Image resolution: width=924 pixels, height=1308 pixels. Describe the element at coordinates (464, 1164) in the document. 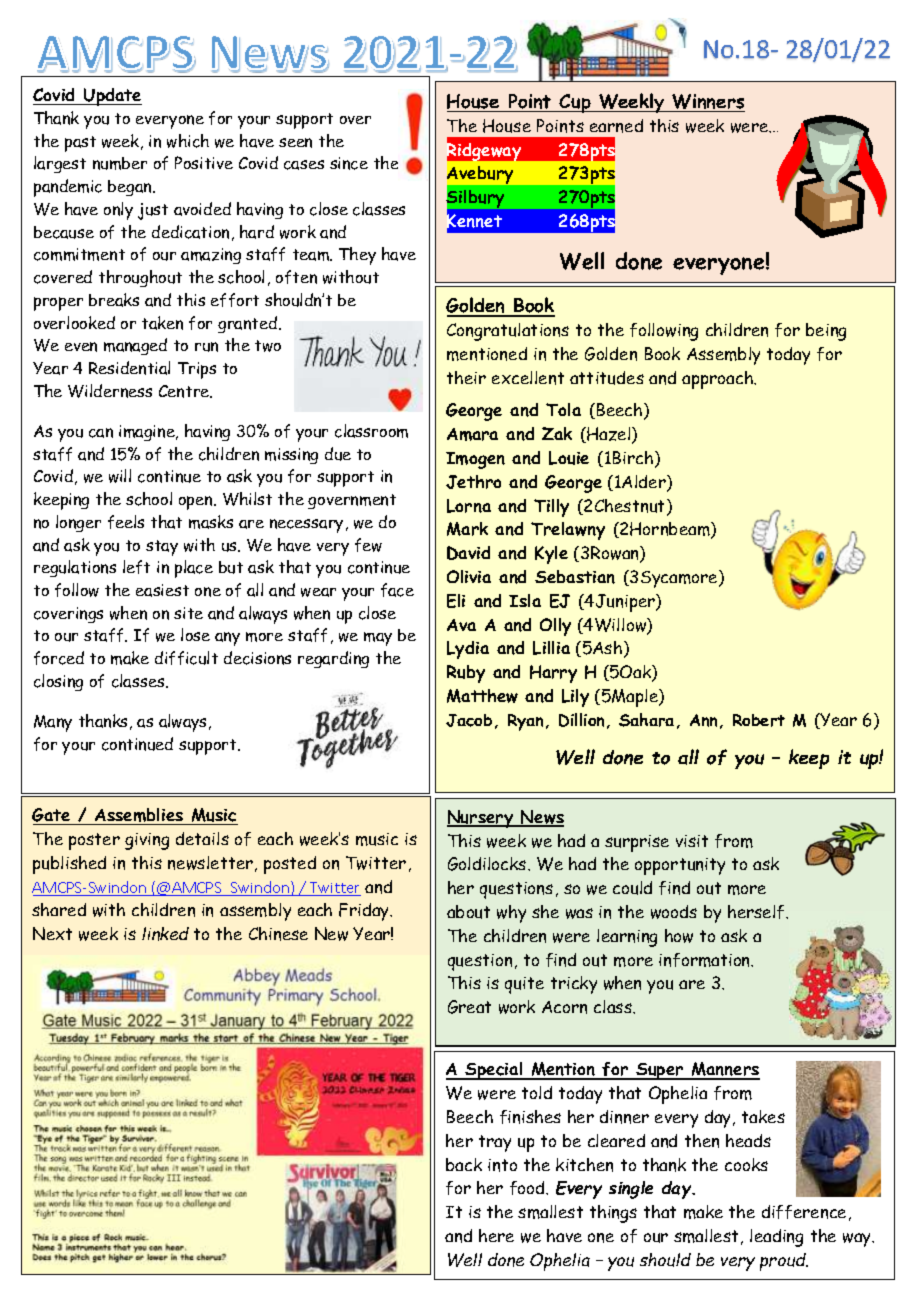

I see `back` at that location.
